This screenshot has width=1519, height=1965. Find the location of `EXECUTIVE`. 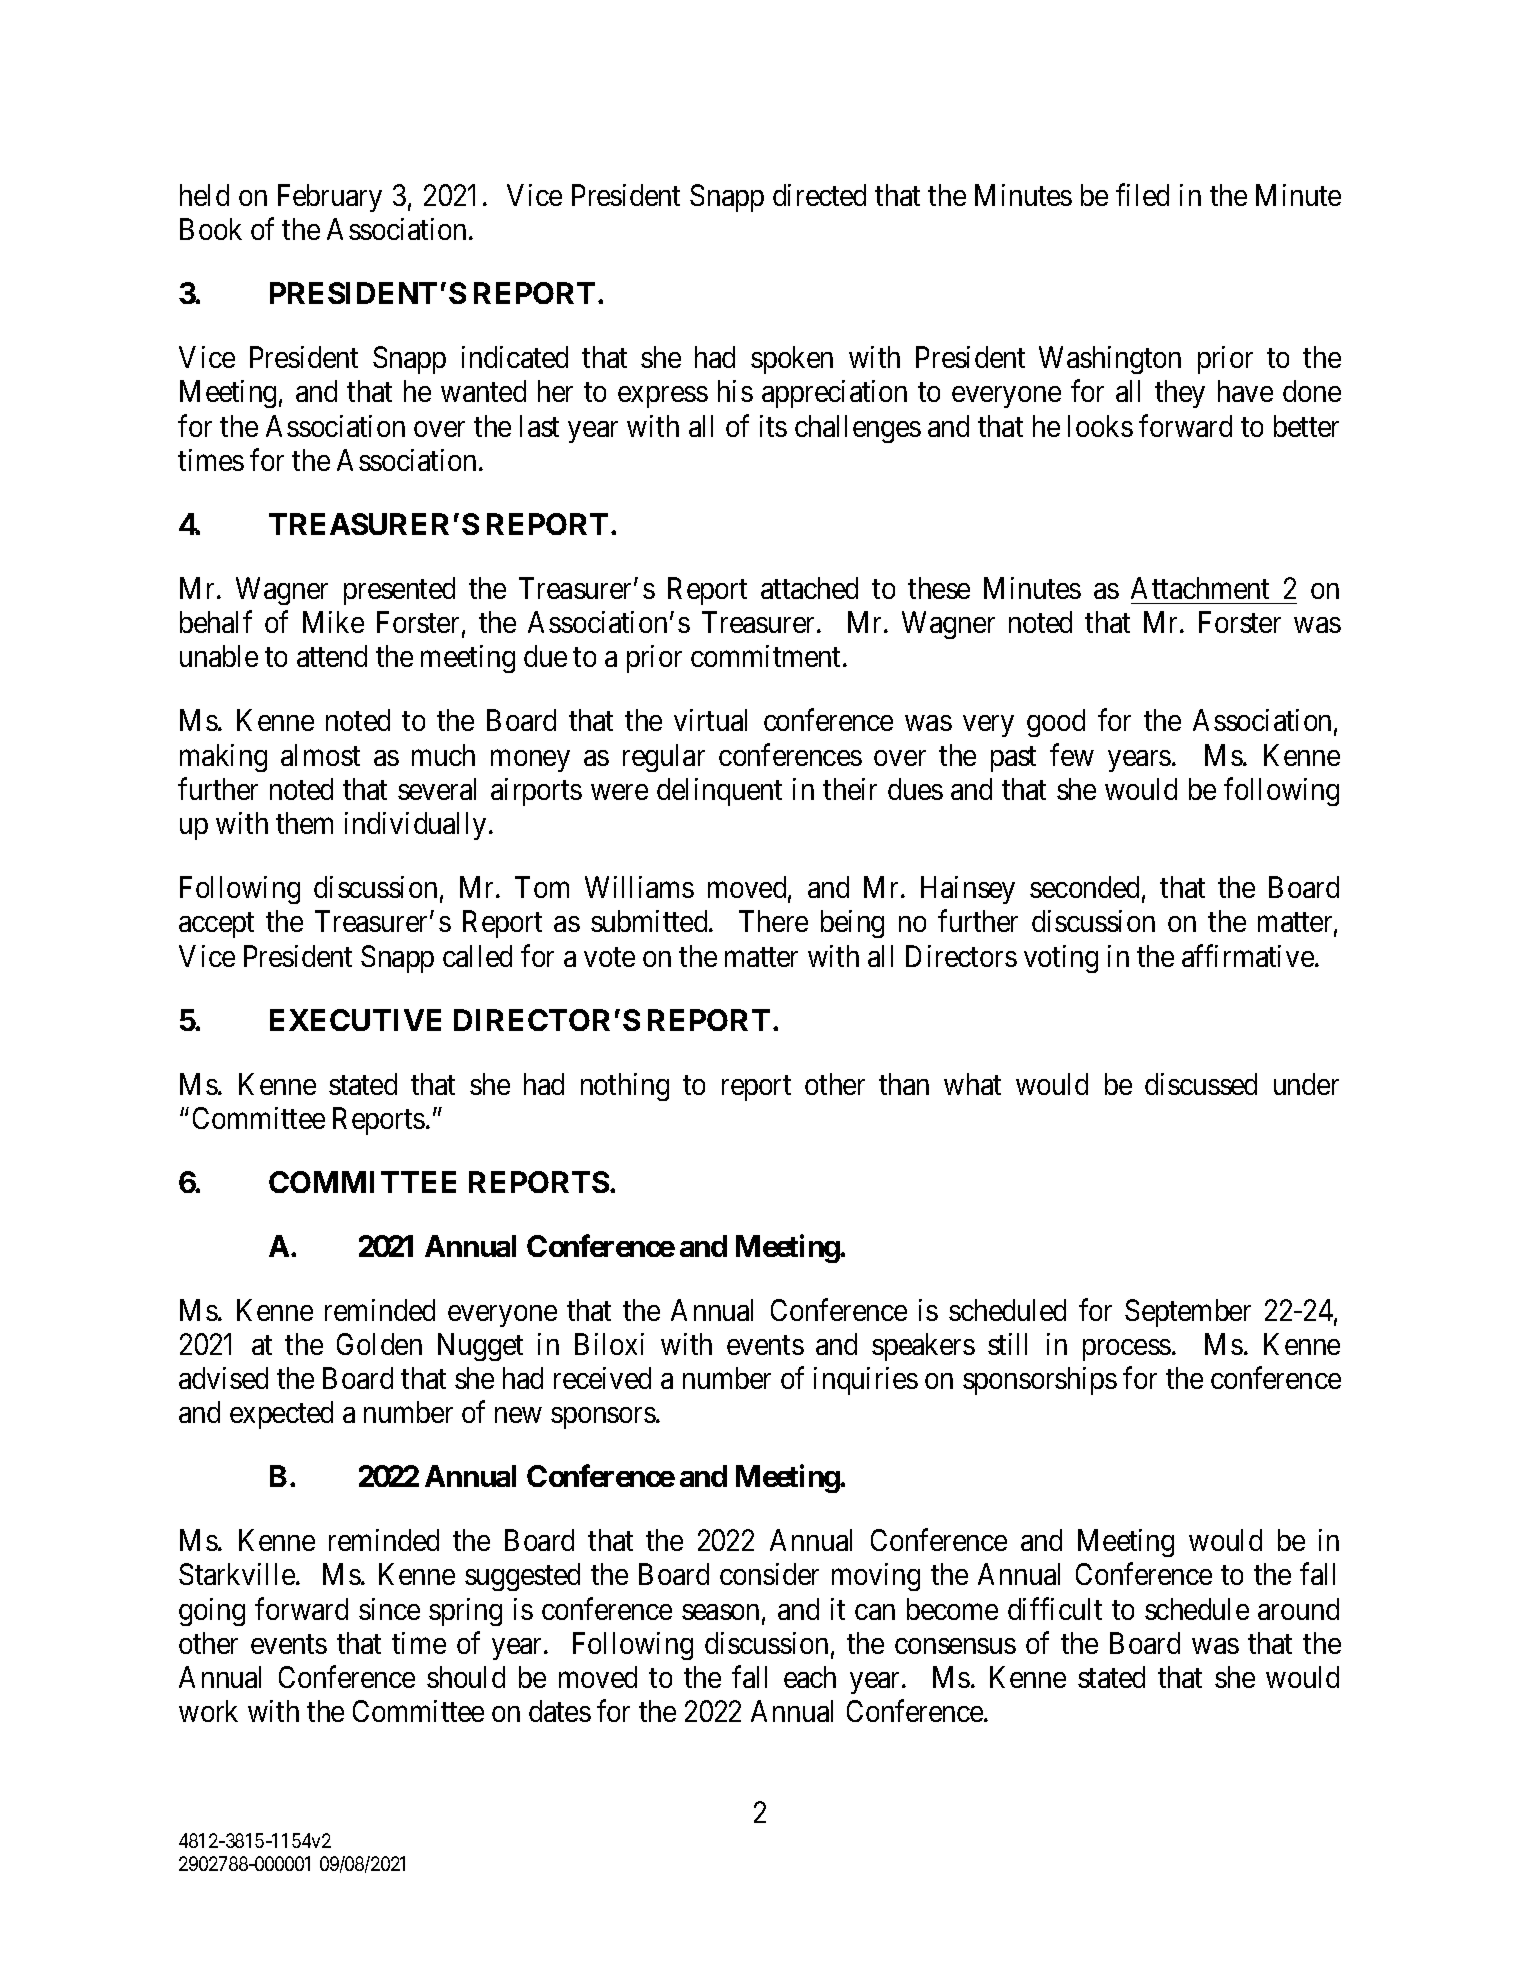

EXECUTIVE is located at coordinates (355, 1020).
